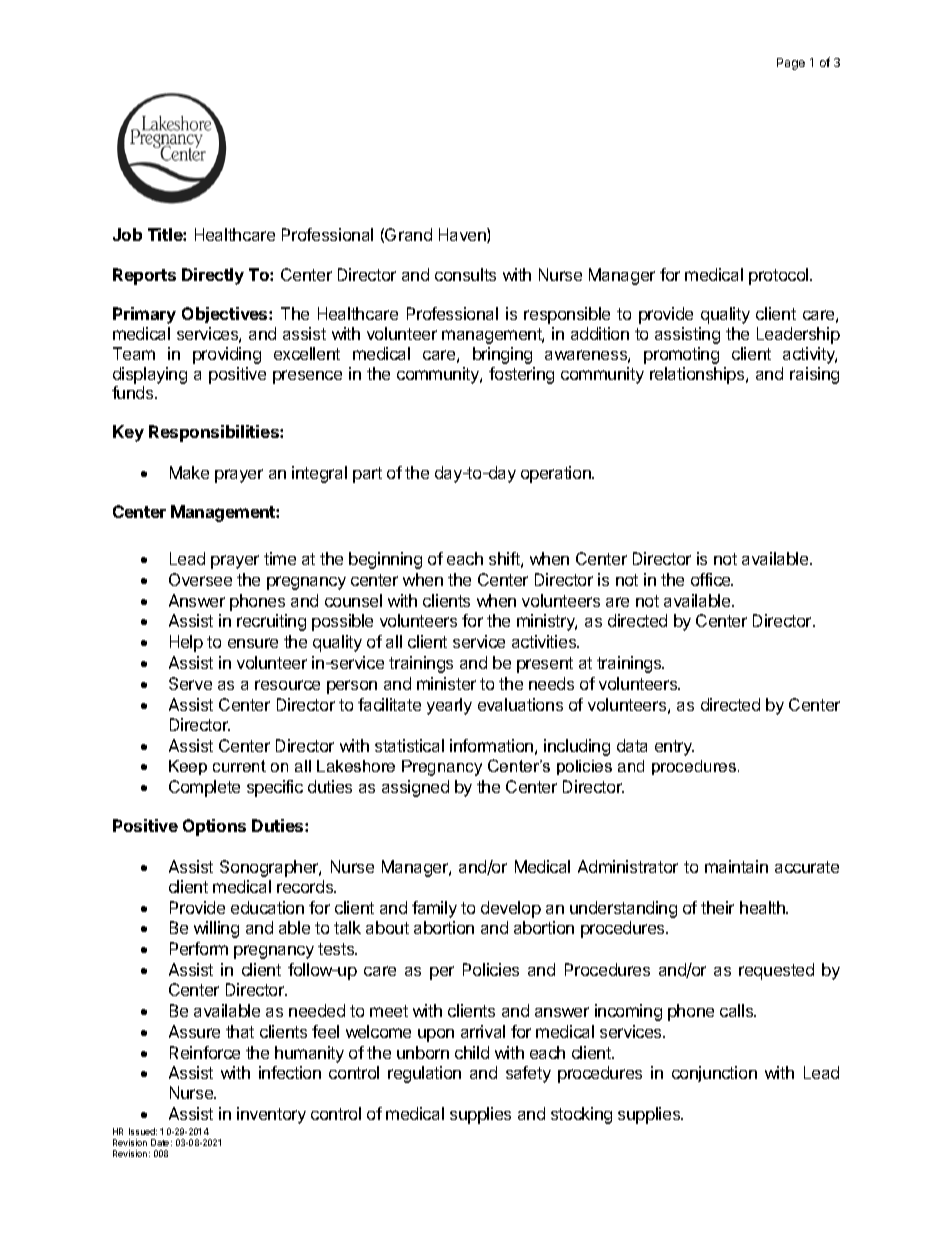  What do you see at coordinates (188, 767) in the image?
I see `Keep` at bounding box center [188, 767].
